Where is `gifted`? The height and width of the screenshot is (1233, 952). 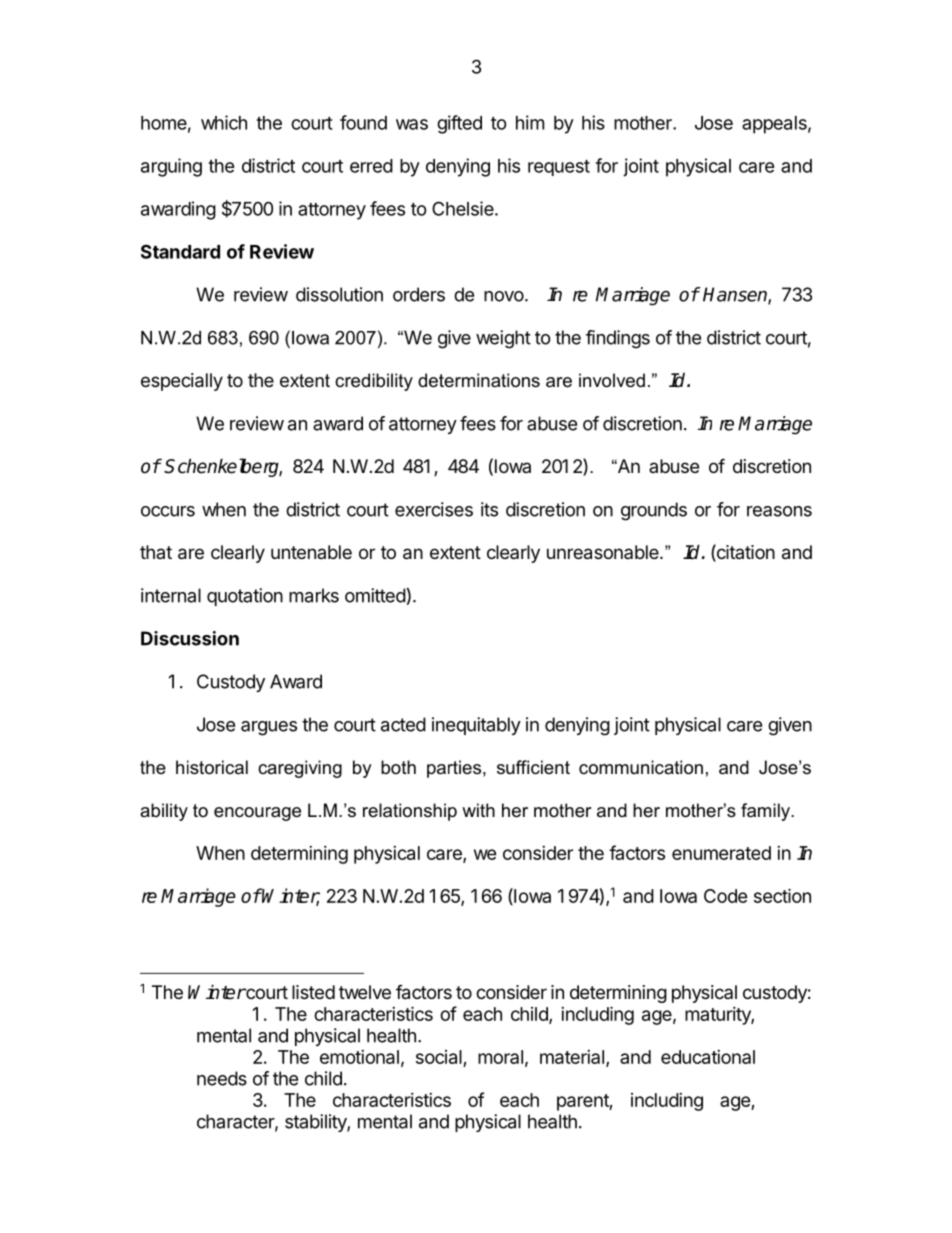 gifted is located at coordinates (459, 124).
